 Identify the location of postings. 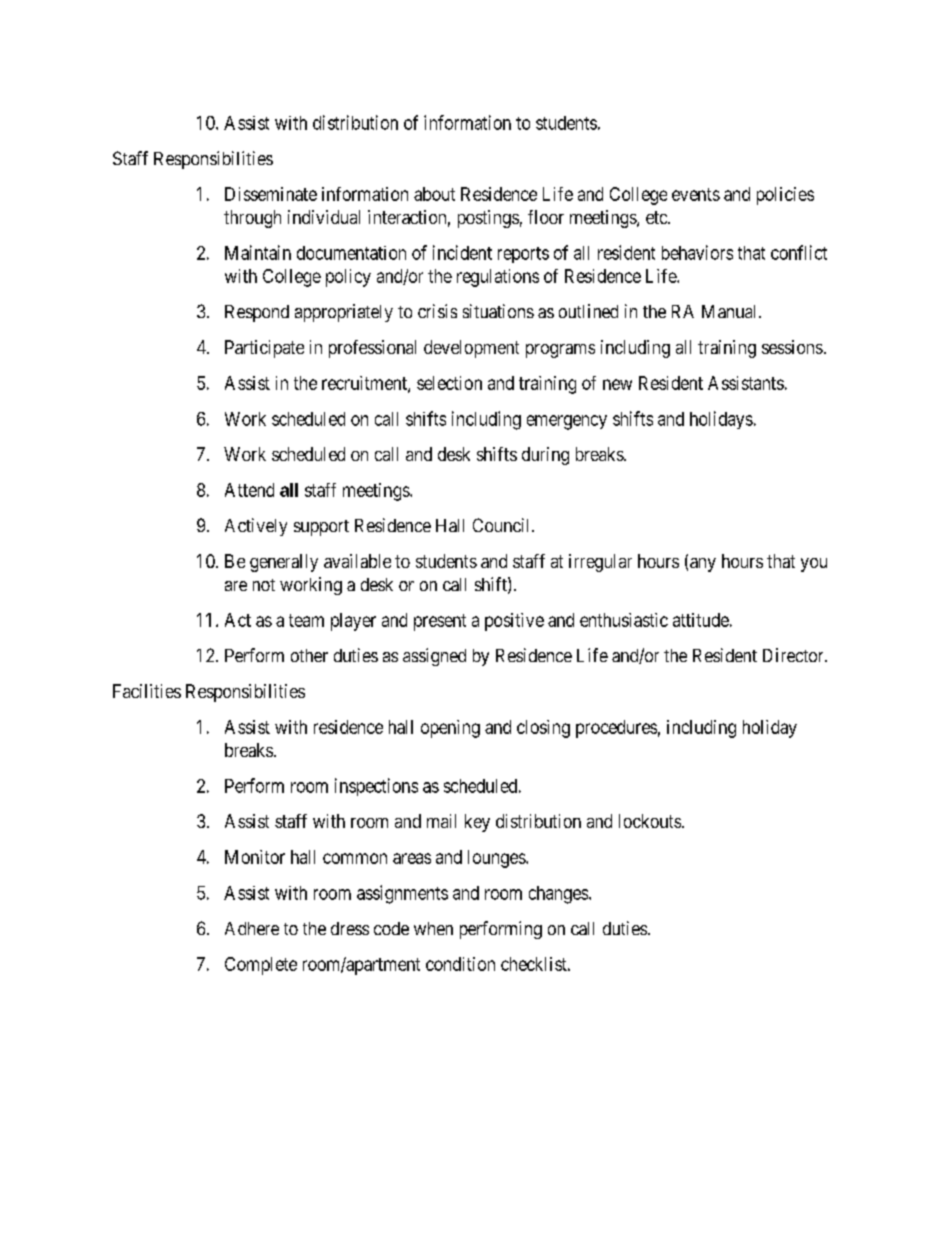
(488, 219).
